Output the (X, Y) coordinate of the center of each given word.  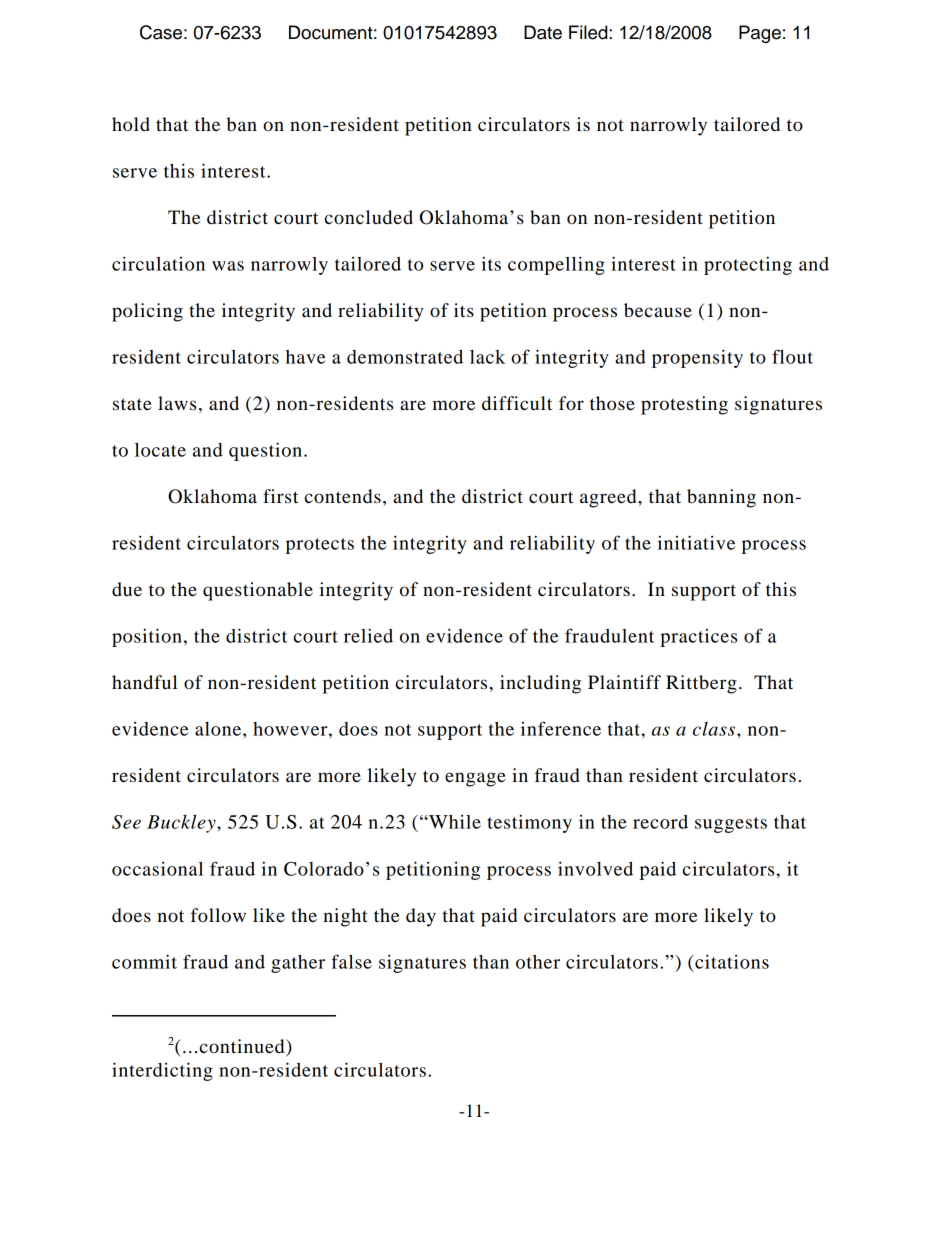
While (454, 822)
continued (243, 1047)
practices (698, 638)
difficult (517, 403)
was (228, 266)
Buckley (182, 824)
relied (368, 635)
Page (760, 34)
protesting (684, 405)
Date (543, 32)
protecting (748, 265)
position (147, 637)
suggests (731, 825)
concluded (369, 217)
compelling (556, 265)
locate (160, 450)
